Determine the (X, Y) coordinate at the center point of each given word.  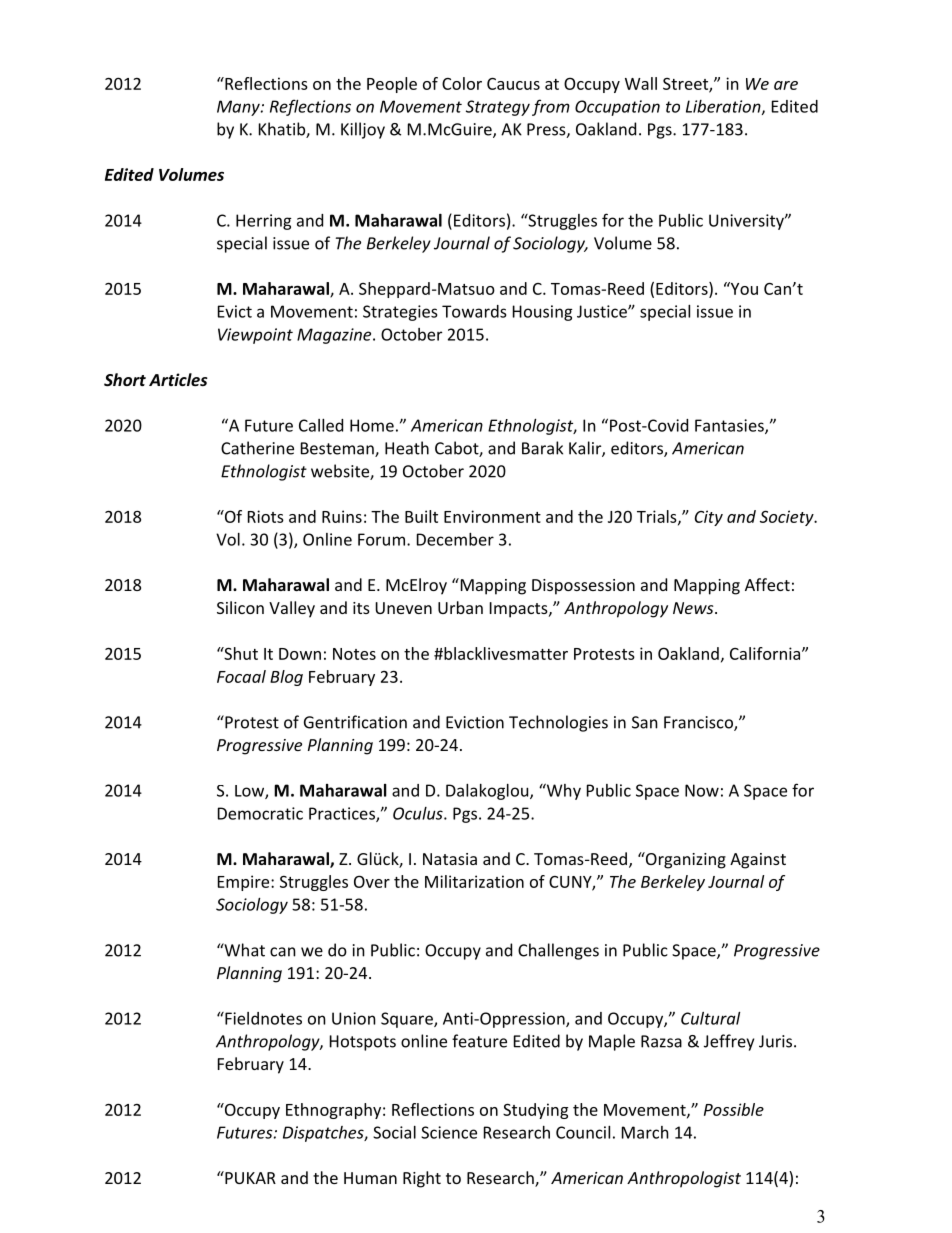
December (455, 539)
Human (370, 1178)
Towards (474, 311)
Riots (266, 516)
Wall (641, 83)
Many (239, 108)
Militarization (474, 881)
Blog (286, 678)
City (709, 518)
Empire (245, 883)
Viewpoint (255, 336)
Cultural (710, 1018)
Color (462, 83)
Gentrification (355, 722)
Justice (603, 311)
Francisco (699, 723)
